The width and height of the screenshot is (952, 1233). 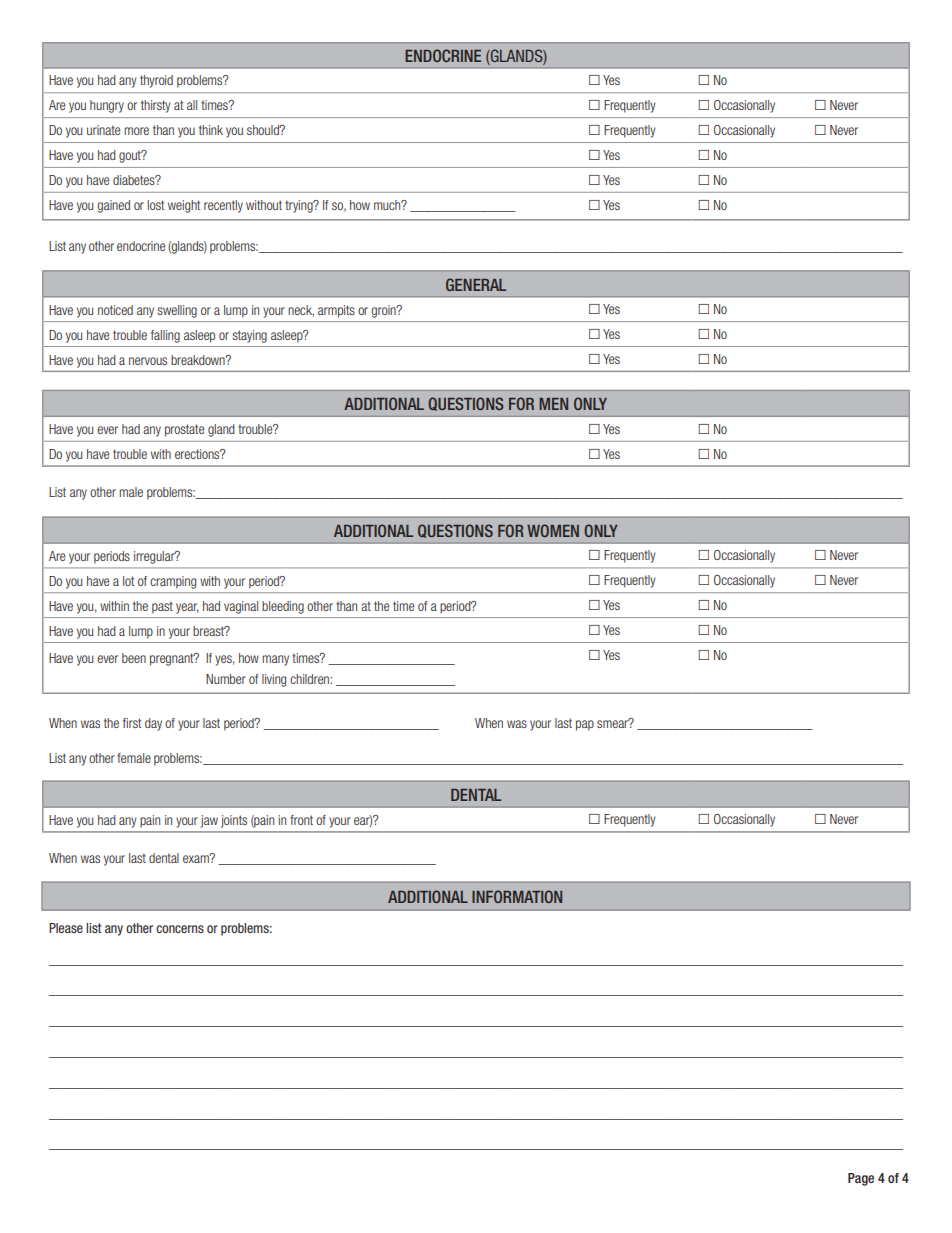 What do you see at coordinates (476, 284) in the screenshot?
I see `GENERAL` at bounding box center [476, 284].
